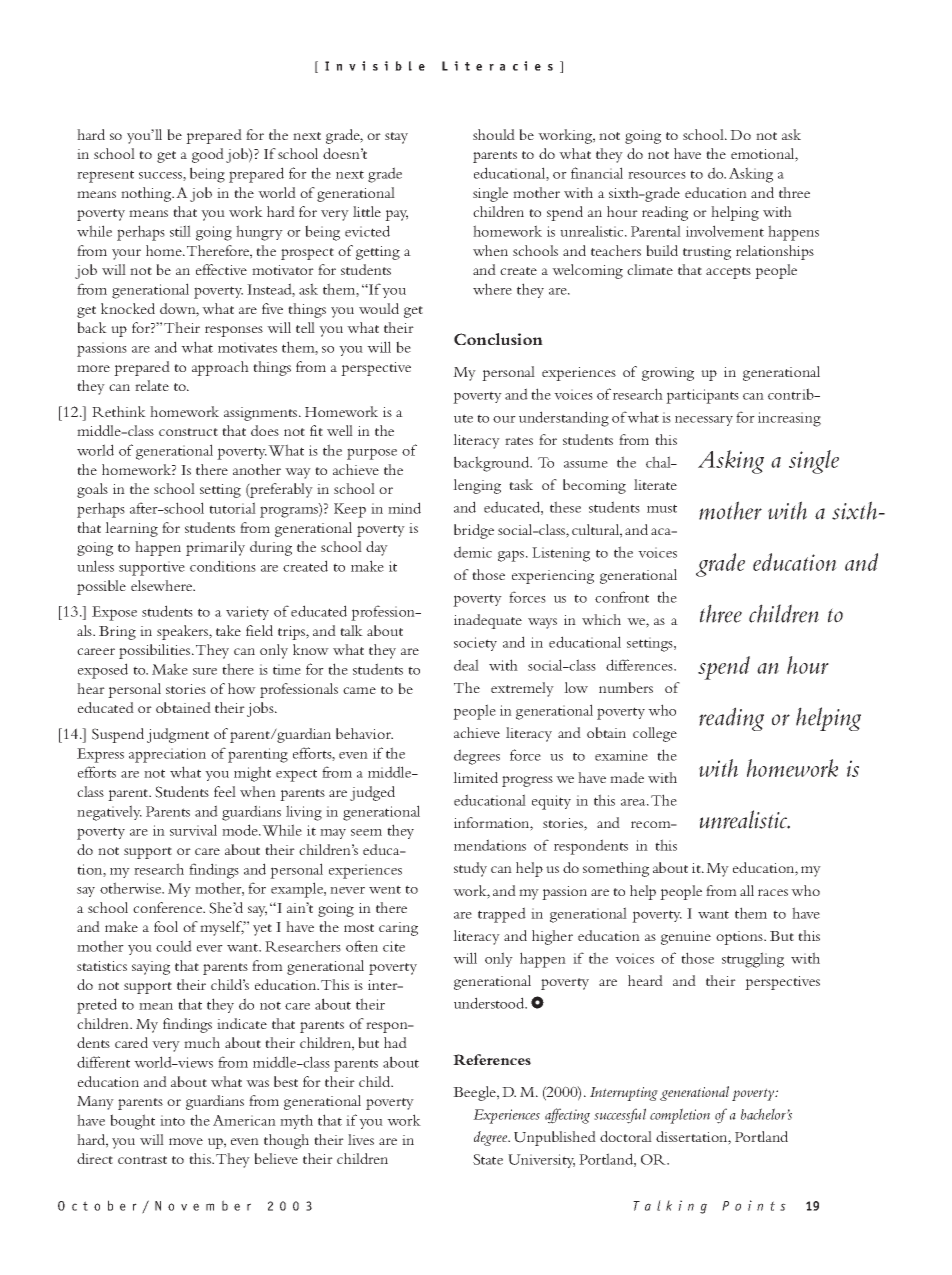 The height and width of the screenshot is (1275, 952). What do you see at coordinates (475, 777) in the screenshot?
I see `limited` at bounding box center [475, 777].
